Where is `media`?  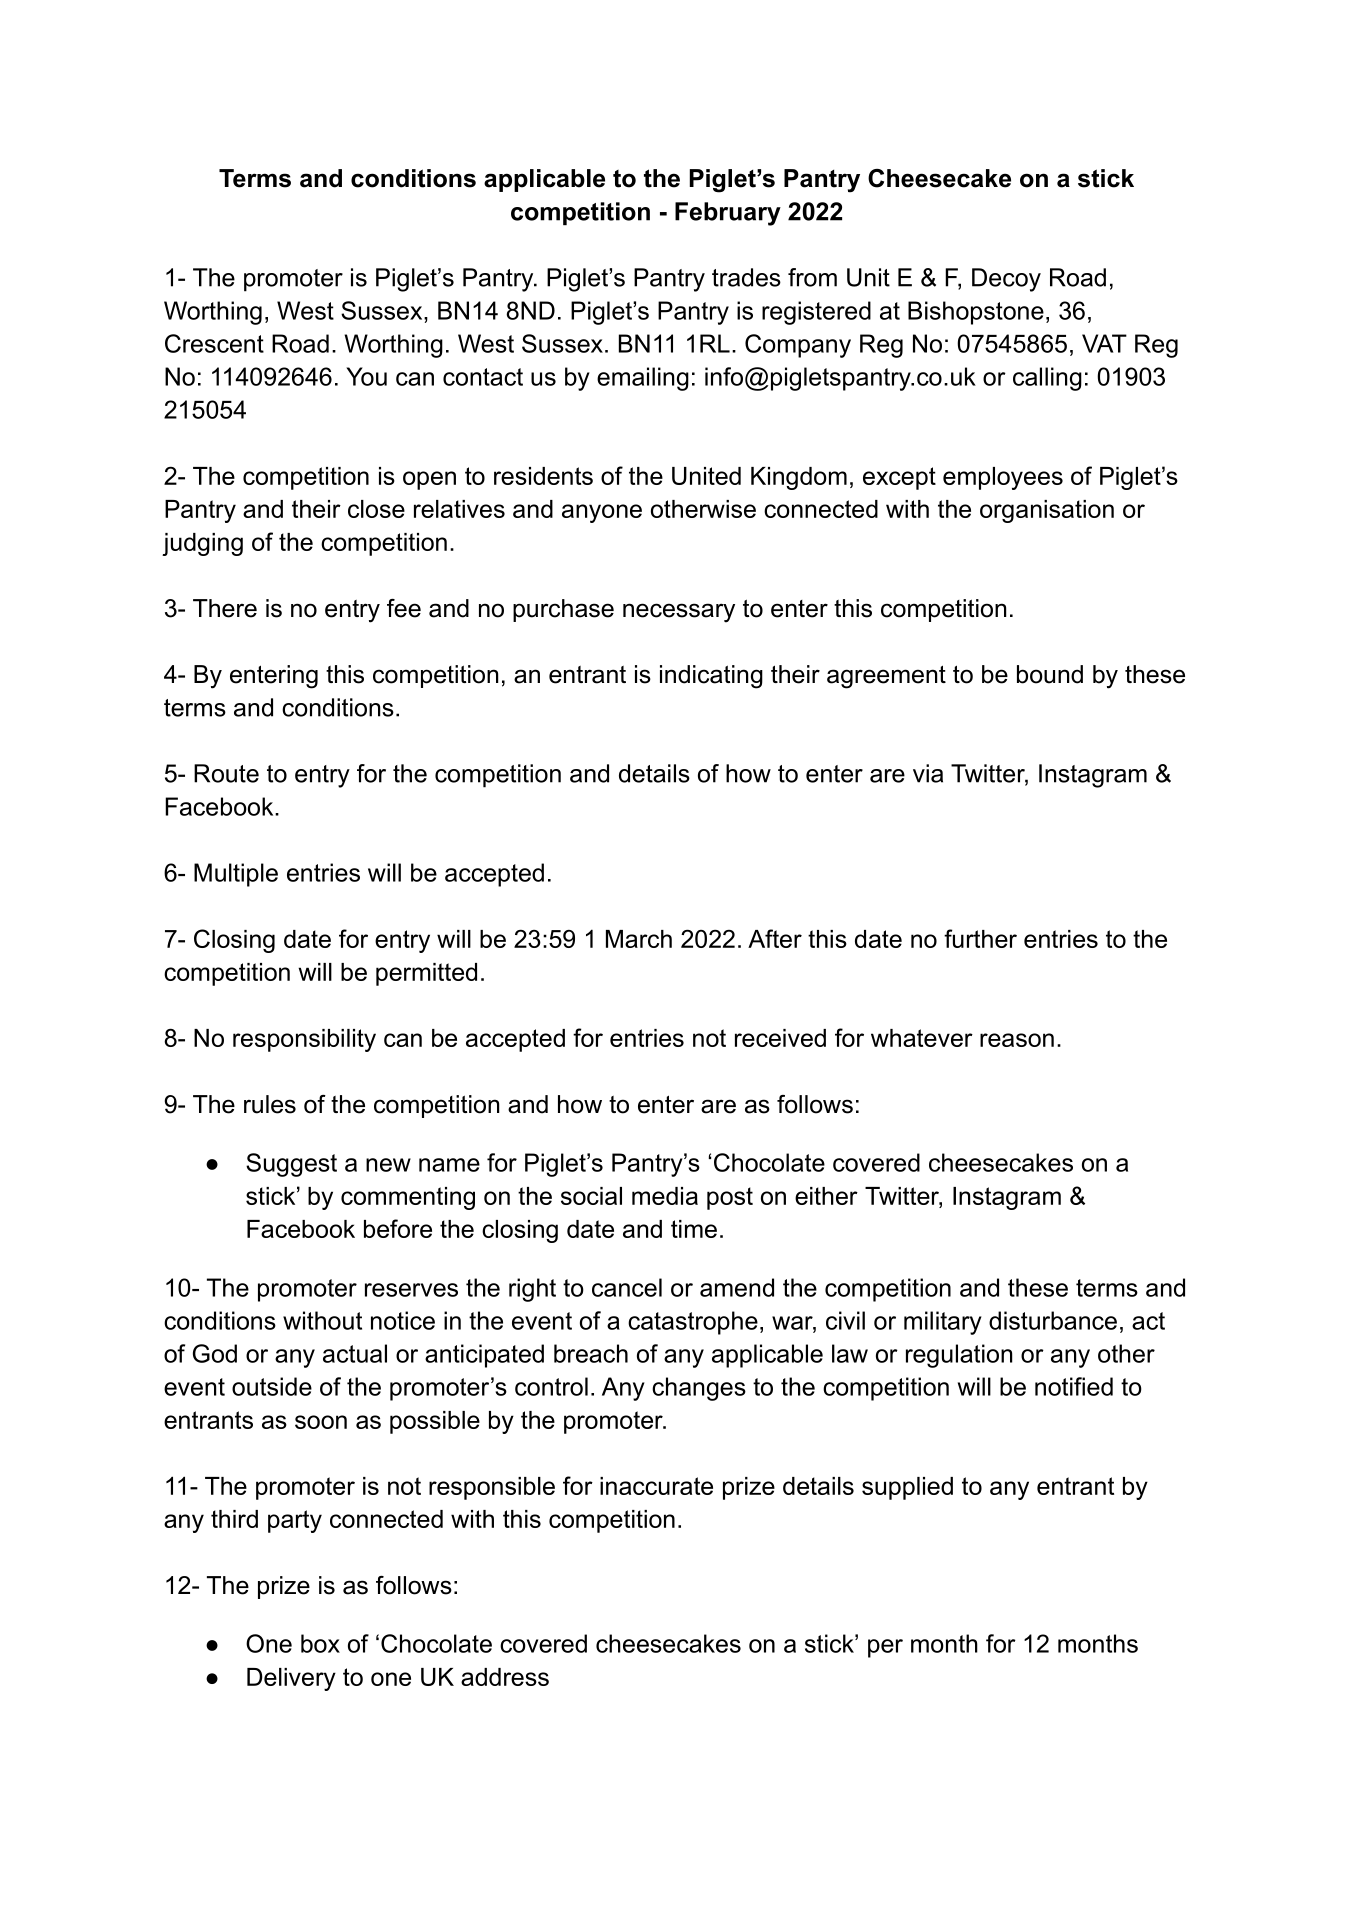
media is located at coordinates (665, 1196).
